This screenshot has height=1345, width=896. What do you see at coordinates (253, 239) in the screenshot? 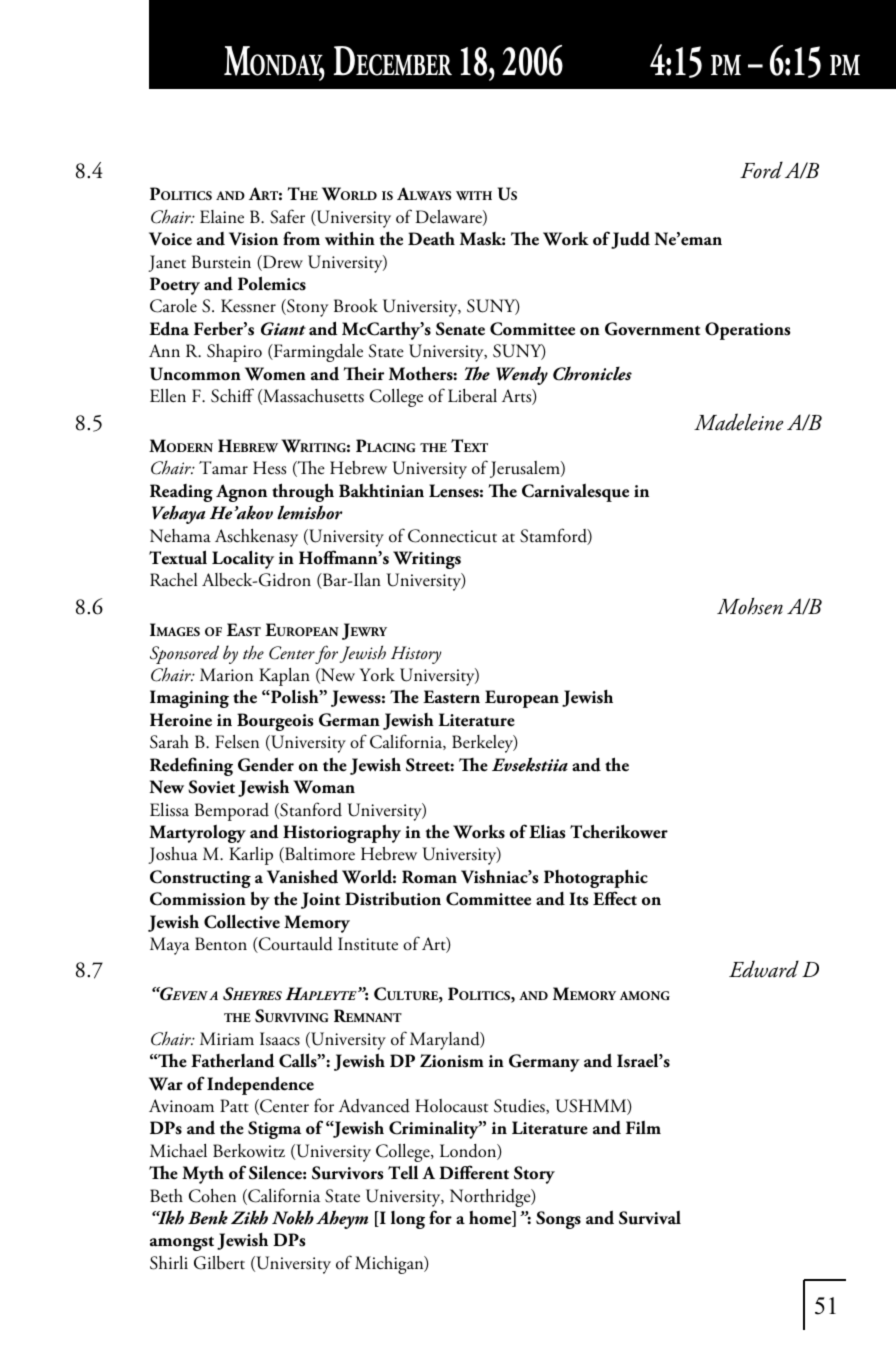
I see `Vision` at bounding box center [253, 239].
